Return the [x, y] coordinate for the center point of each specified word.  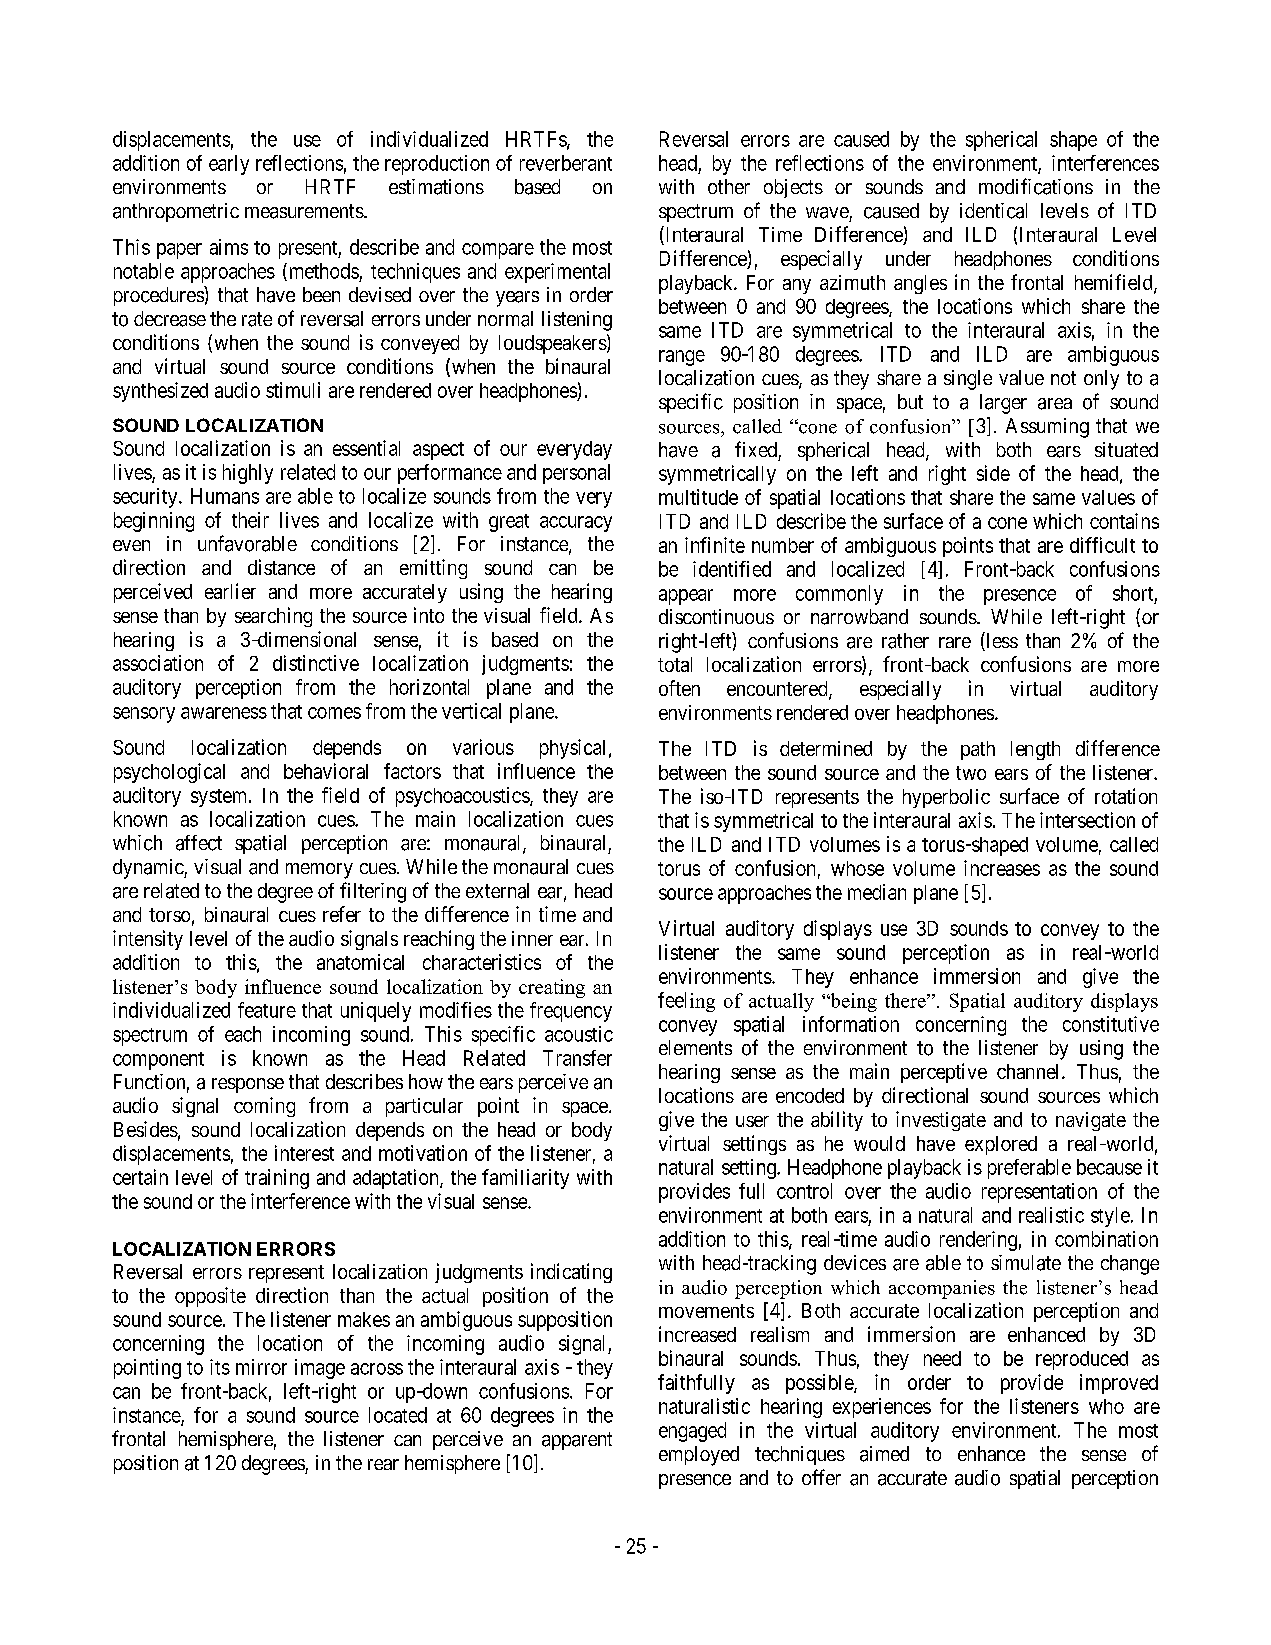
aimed [884, 1454]
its [220, 1367]
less [1001, 641]
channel [1030, 1071]
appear [686, 597]
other [729, 186]
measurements [304, 211]
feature [267, 1010]
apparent [577, 1441]
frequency [571, 1012]
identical [993, 211]
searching [273, 617]
